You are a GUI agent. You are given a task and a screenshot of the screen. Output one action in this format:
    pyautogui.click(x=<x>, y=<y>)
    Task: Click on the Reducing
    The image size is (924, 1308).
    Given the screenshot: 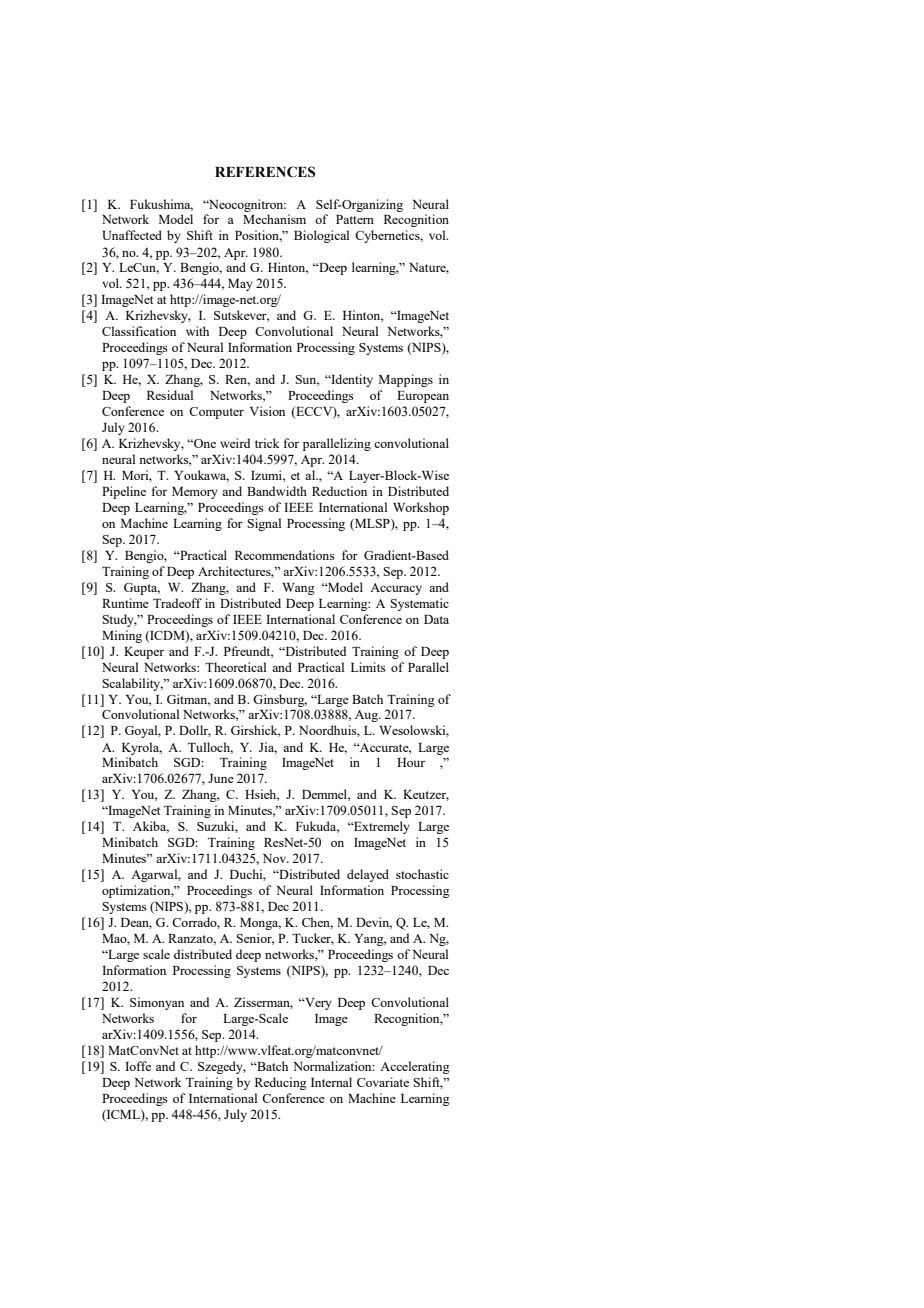 What is the action you would take?
    pyautogui.click(x=281, y=1083)
